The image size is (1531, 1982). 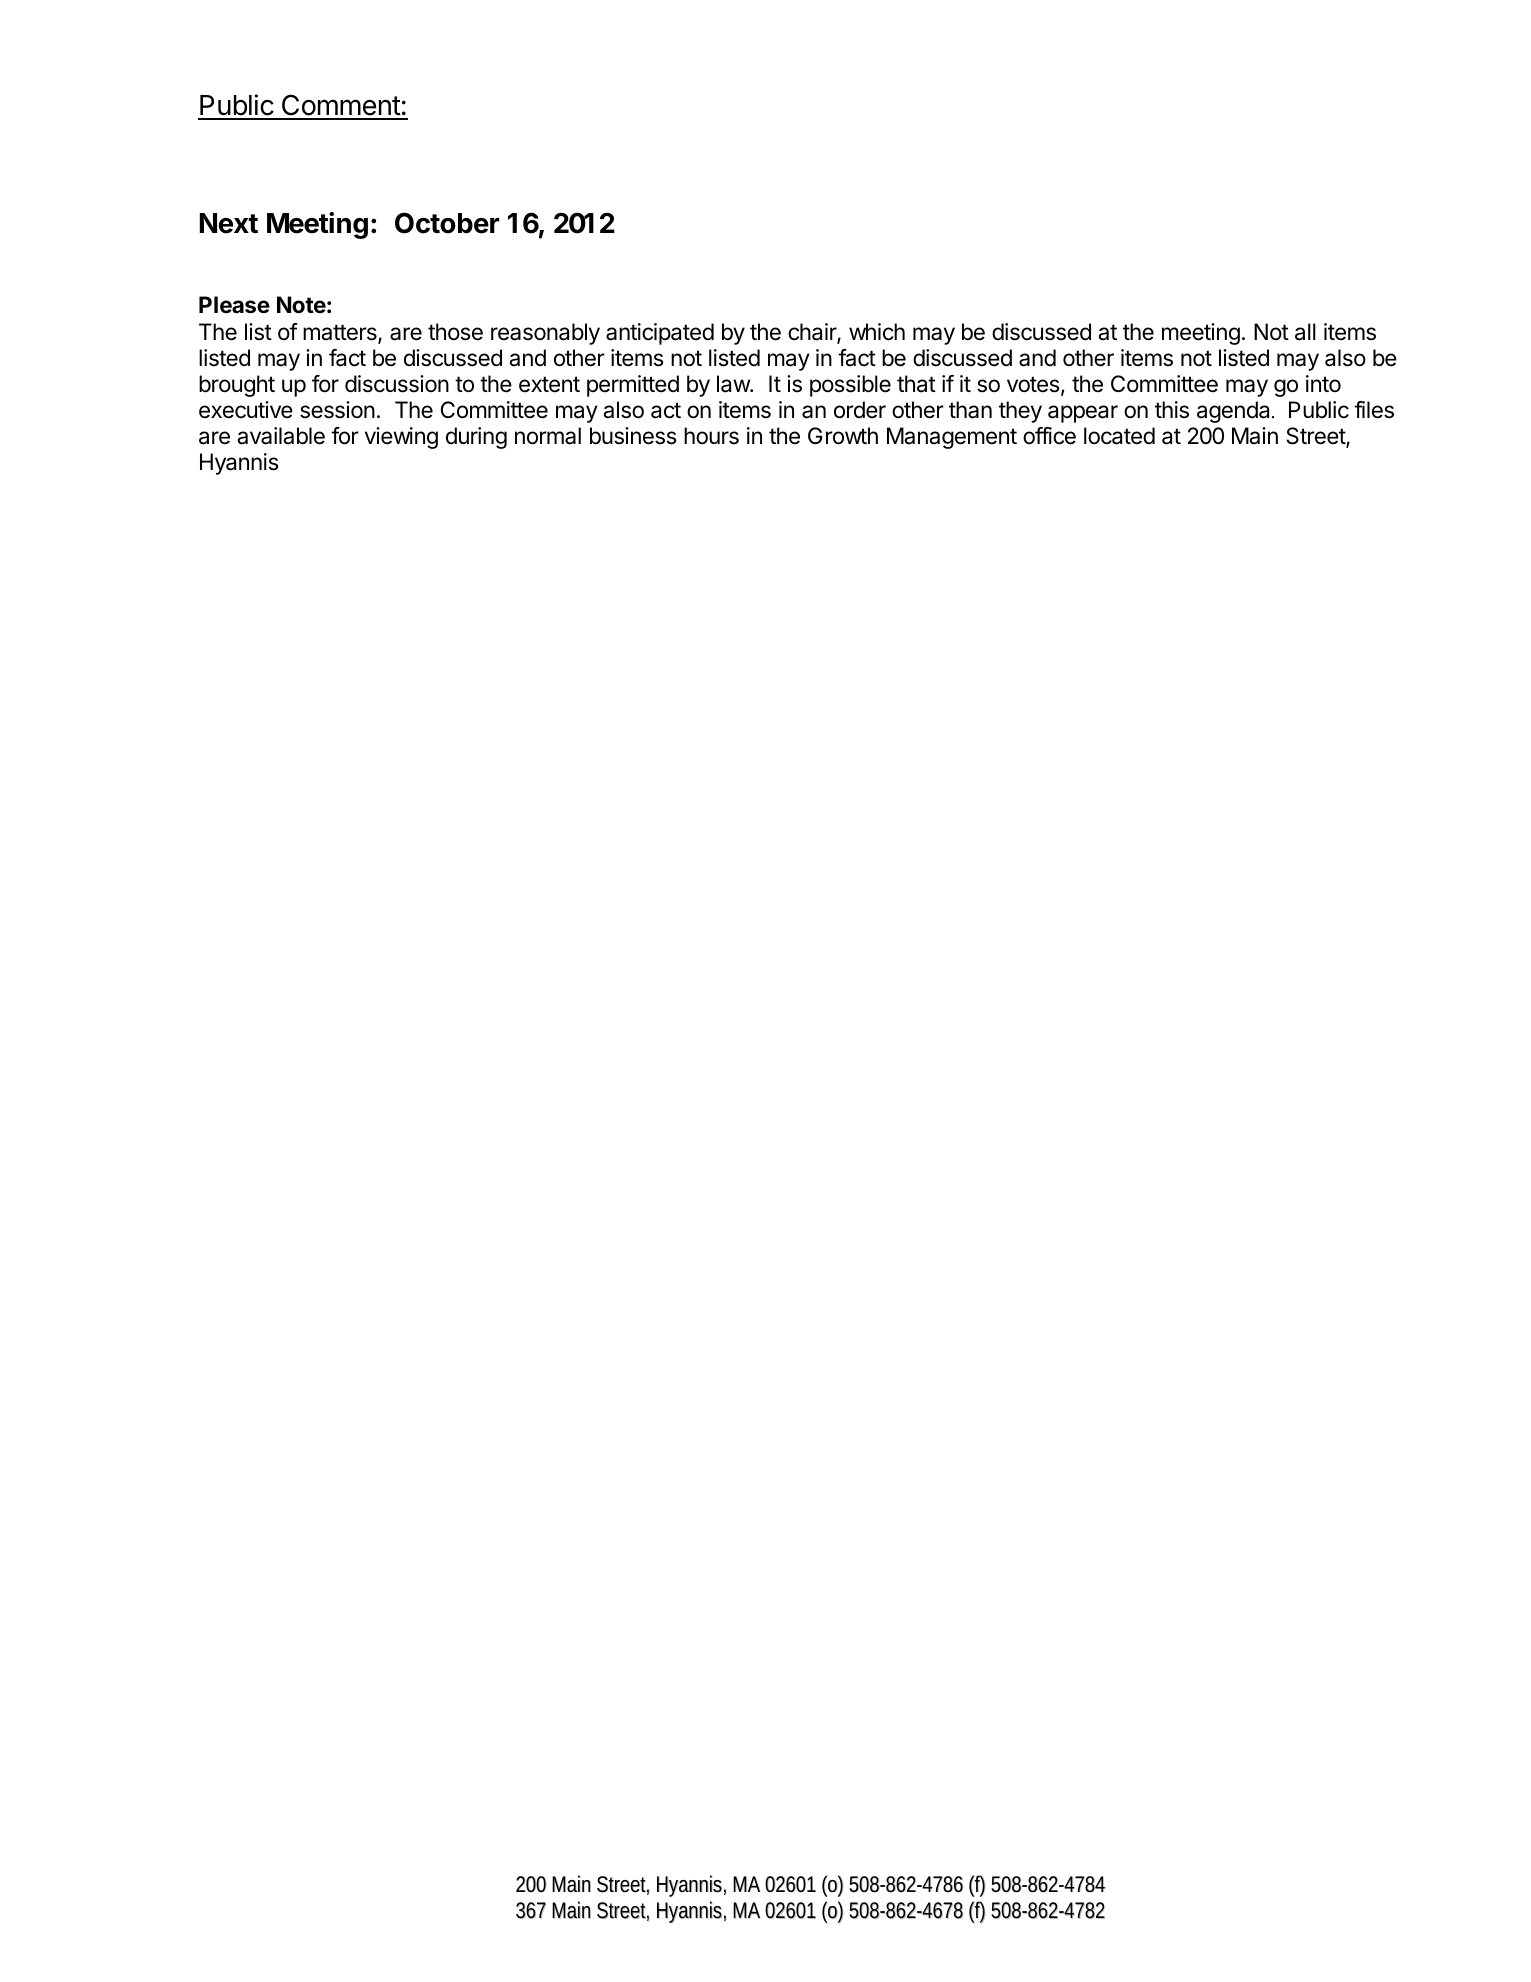 I want to click on October, so click(x=447, y=223).
